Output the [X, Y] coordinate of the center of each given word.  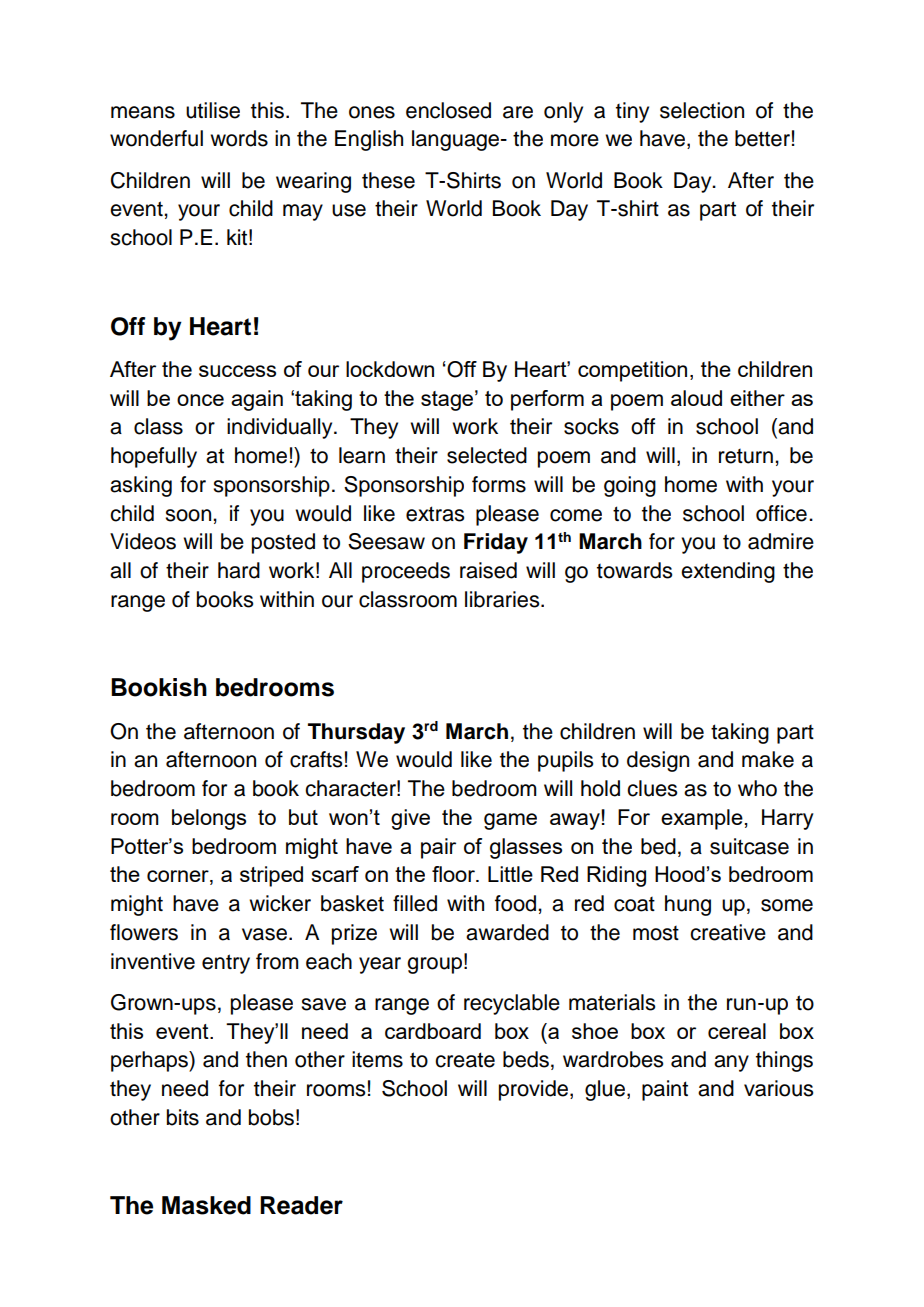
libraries [503, 599]
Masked [206, 1205]
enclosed [448, 110]
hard [239, 570]
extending [728, 572]
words [239, 138]
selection [702, 110]
